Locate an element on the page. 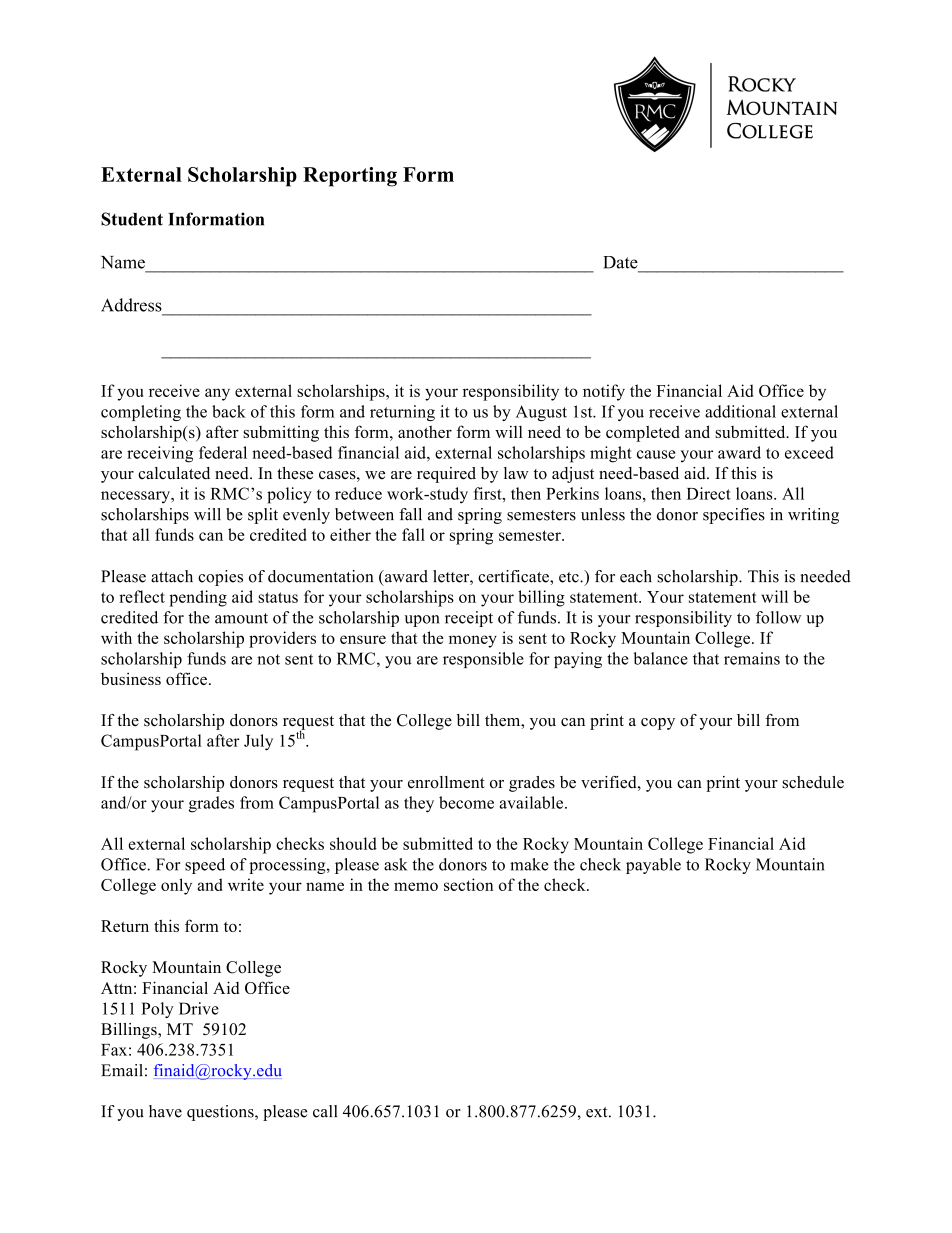 This image has width=952, height=1233. call is located at coordinates (325, 1111).
